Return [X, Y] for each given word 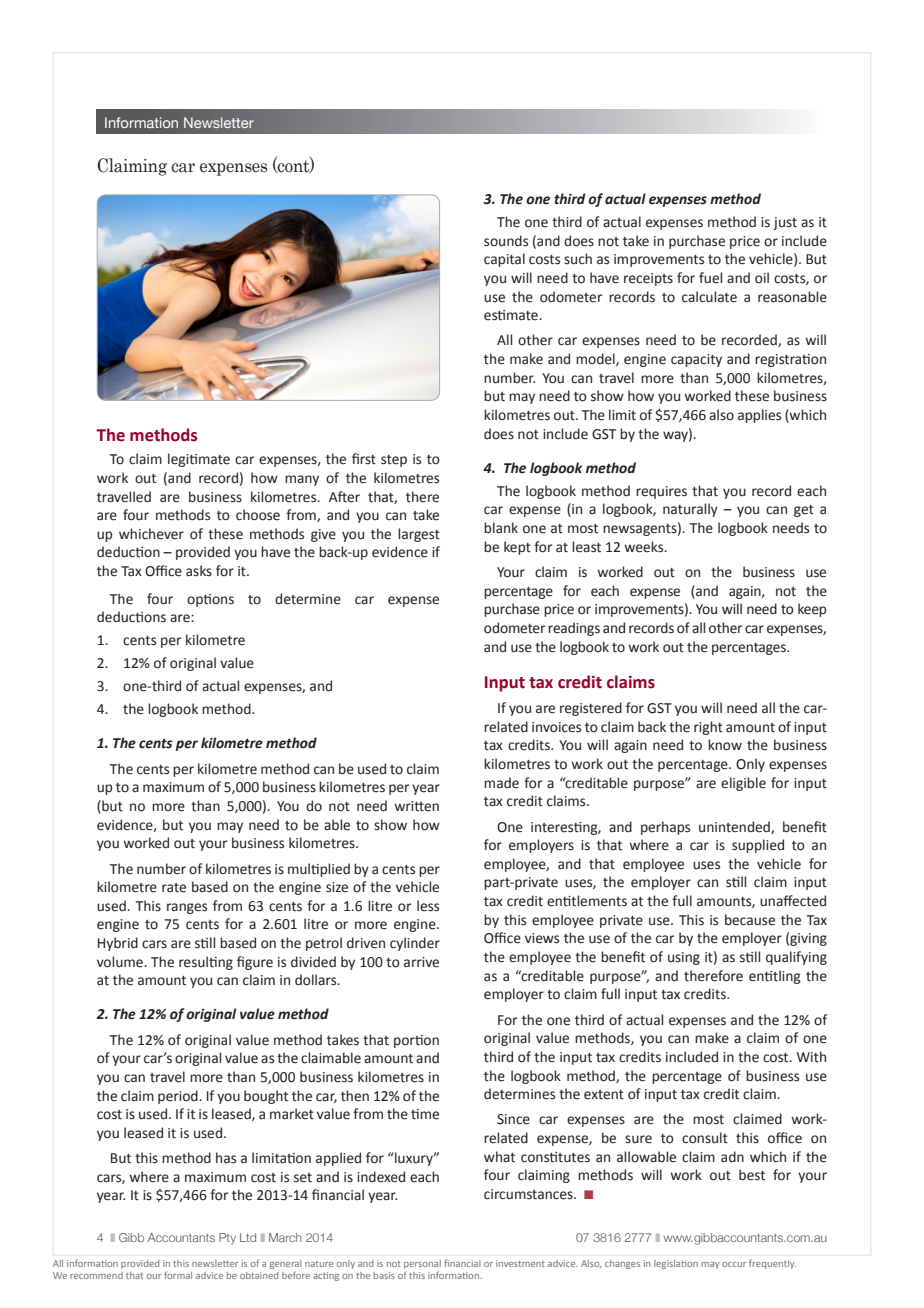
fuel [710, 278]
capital [504, 260]
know [725, 745]
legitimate [199, 460]
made [501, 783]
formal [178, 1275]
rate [174, 888]
